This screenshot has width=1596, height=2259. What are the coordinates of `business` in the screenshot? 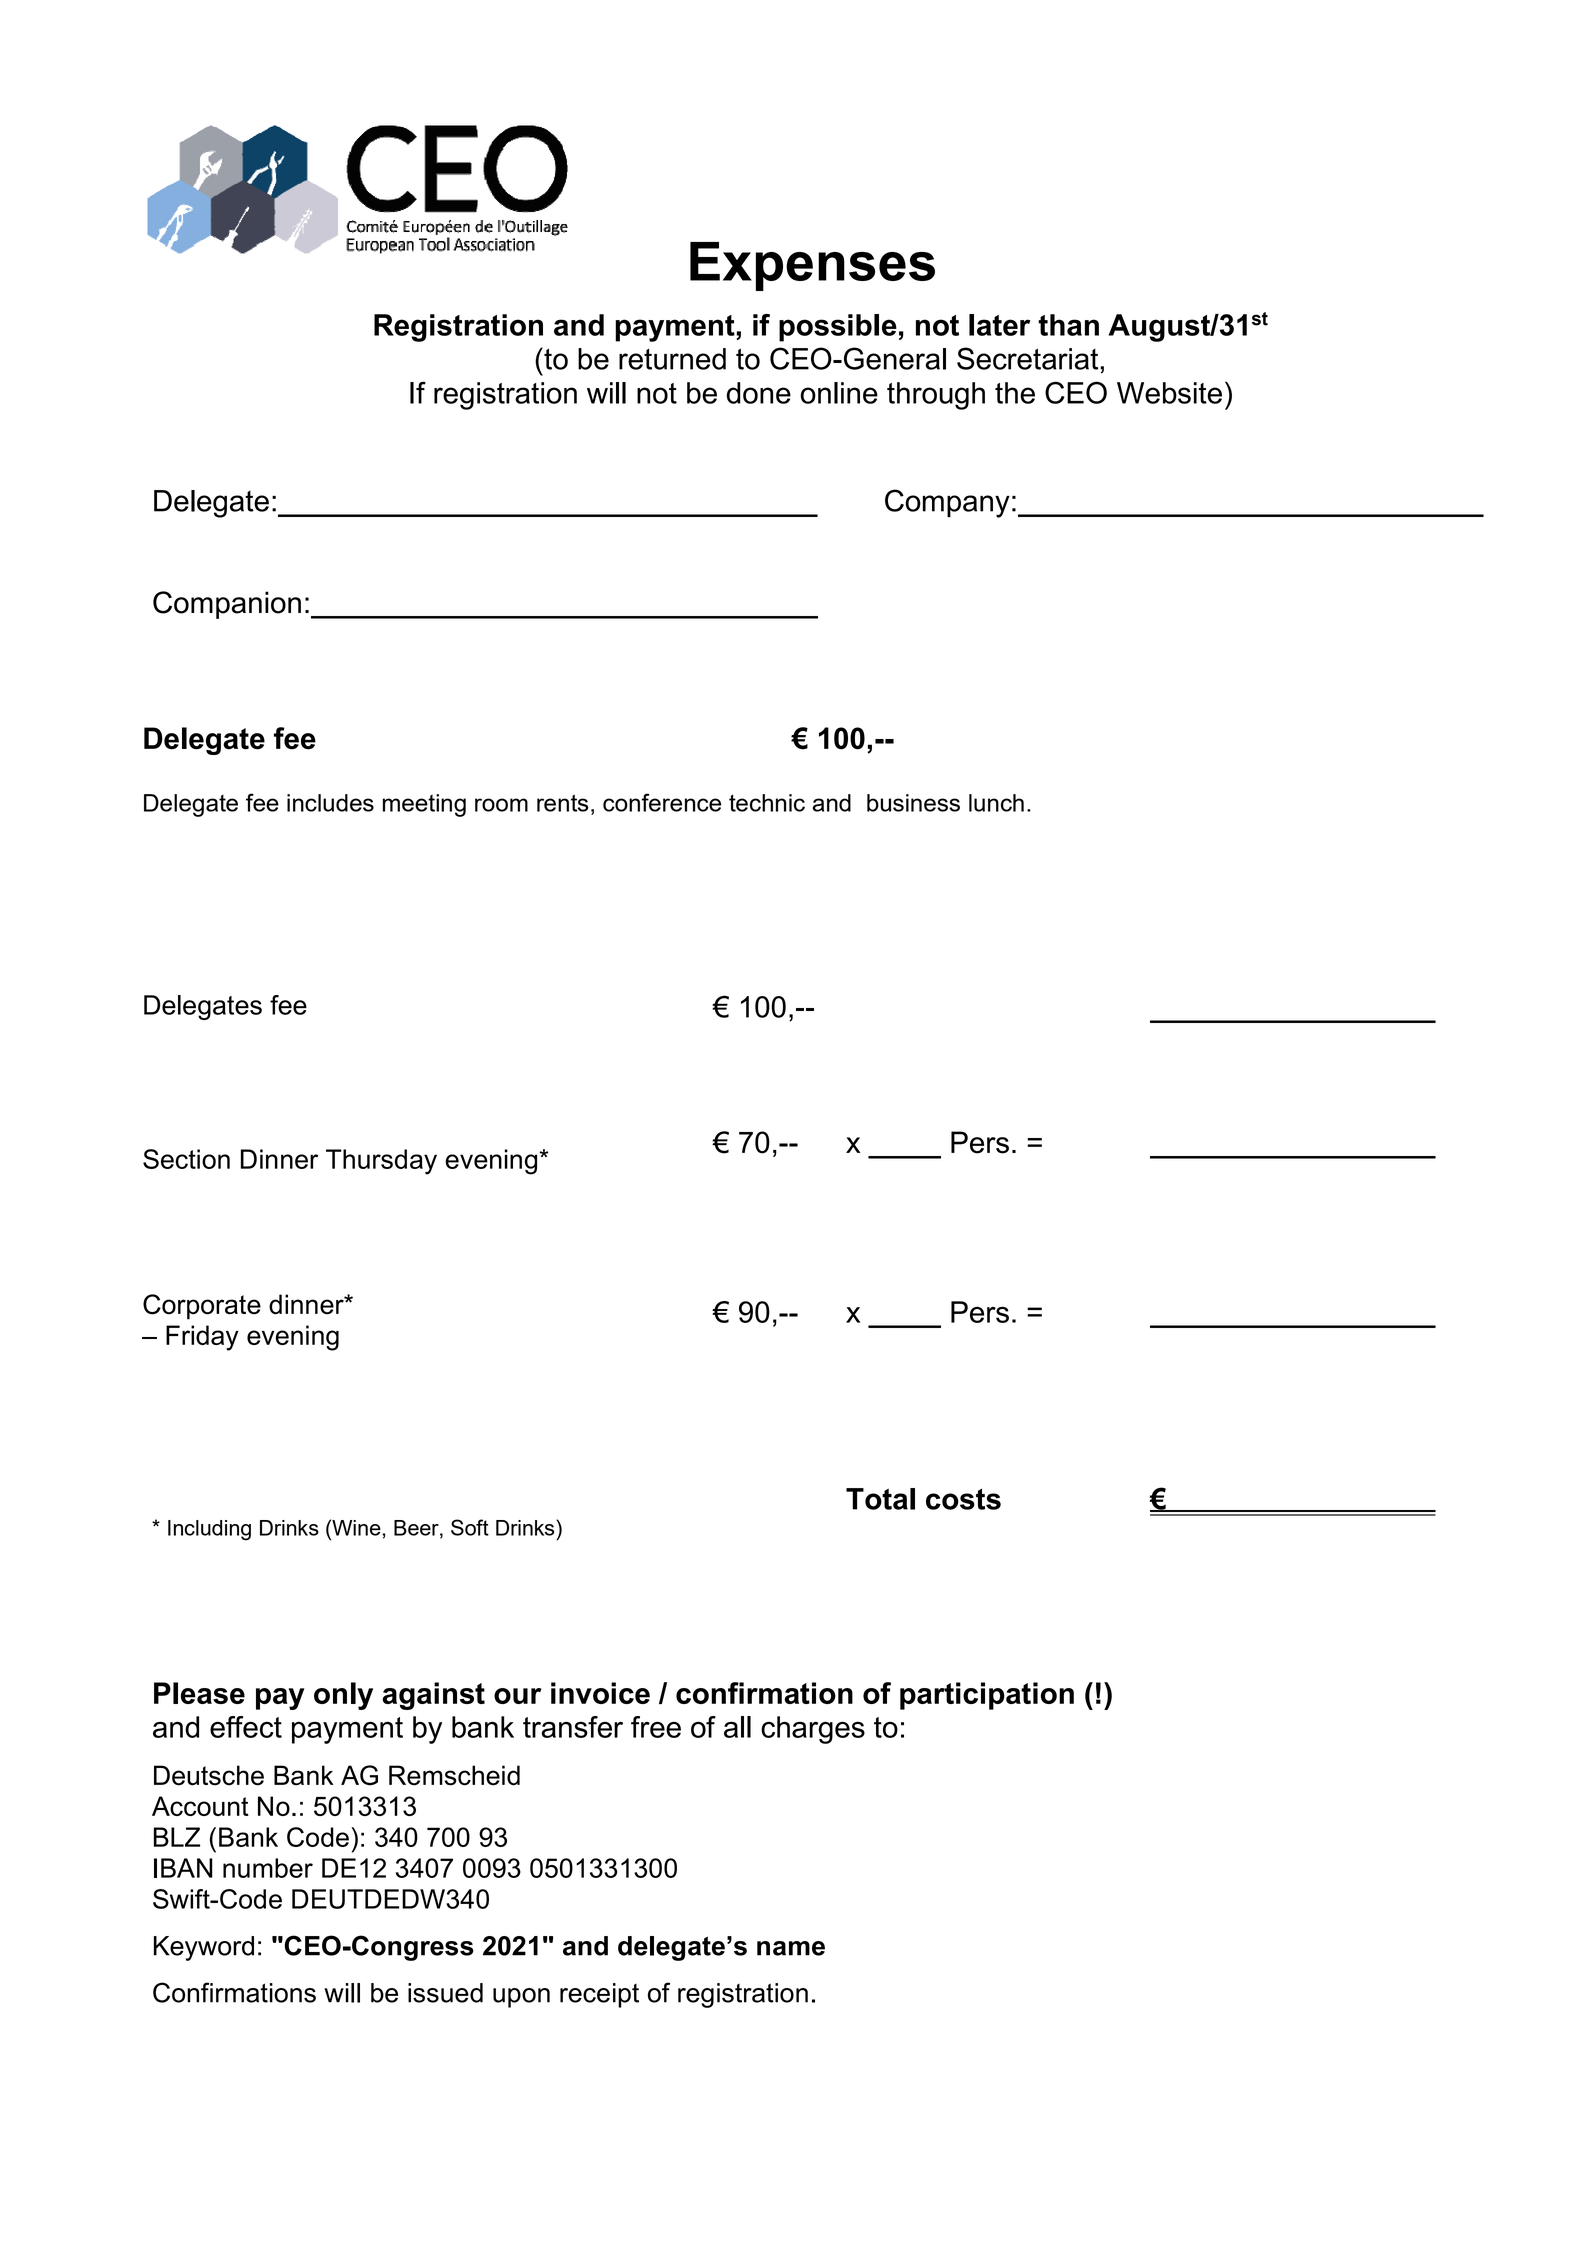 It's located at (913, 803).
